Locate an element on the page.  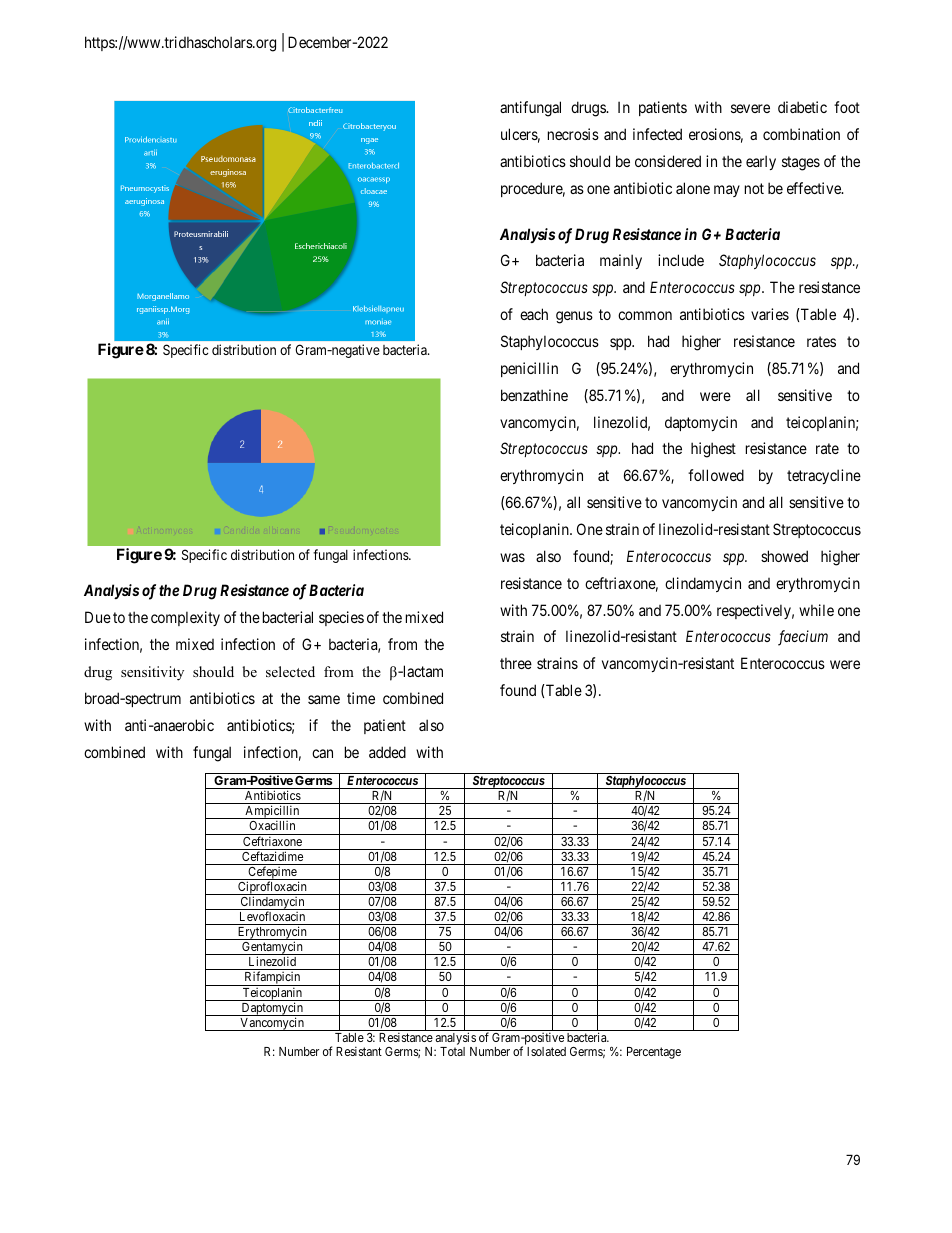
necrosis is located at coordinates (573, 134).
